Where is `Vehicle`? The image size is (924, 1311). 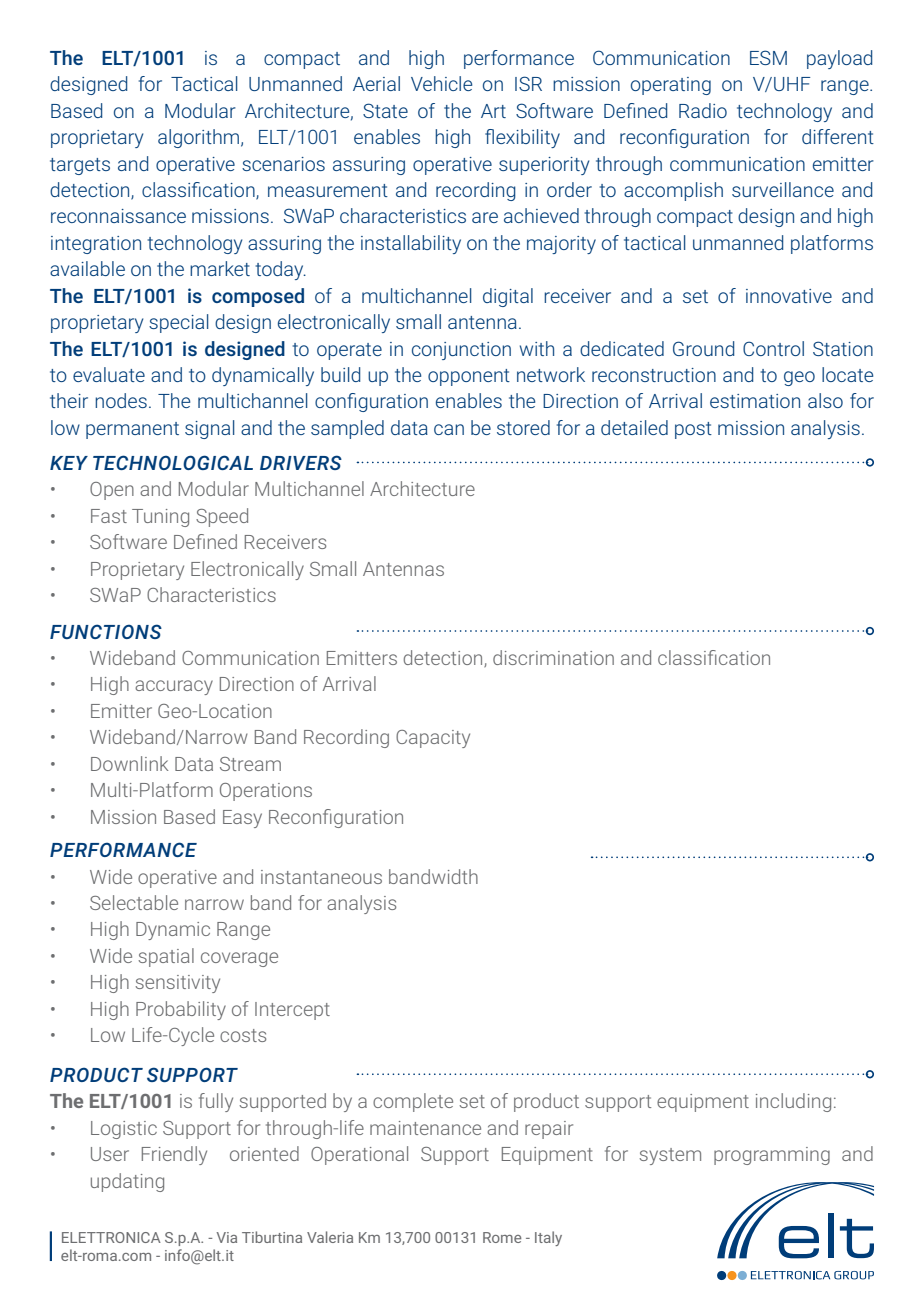
Vehicle is located at coordinates (441, 83).
